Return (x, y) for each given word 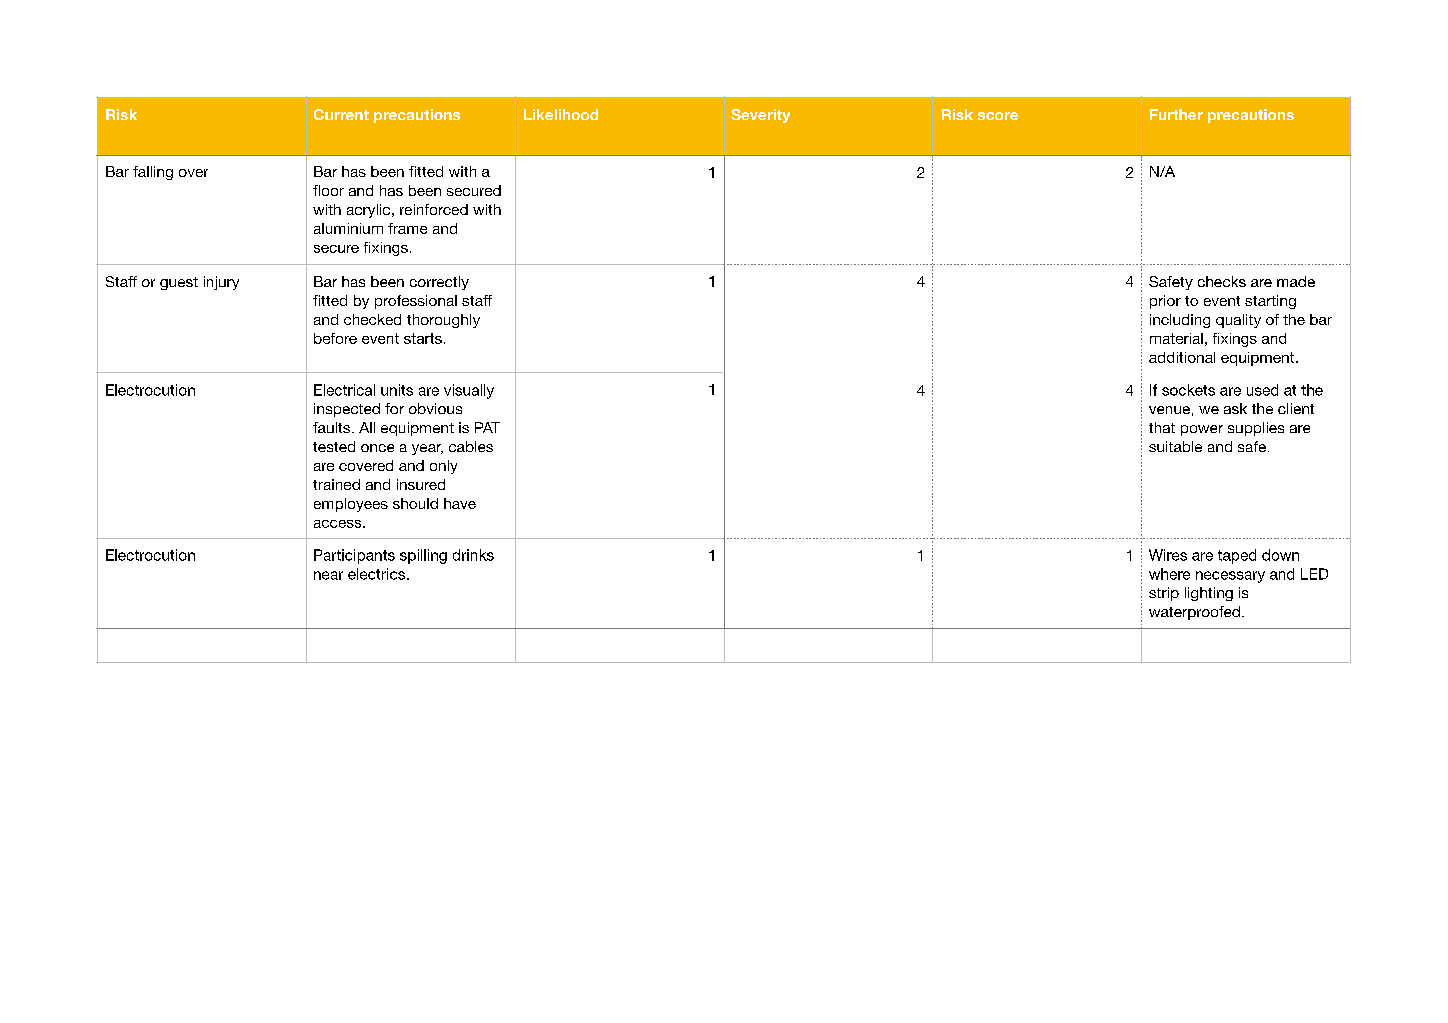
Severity (760, 116)
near (328, 575)
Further (1176, 114)
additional (1182, 357)
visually (469, 391)
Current (341, 114)
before (335, 338)
